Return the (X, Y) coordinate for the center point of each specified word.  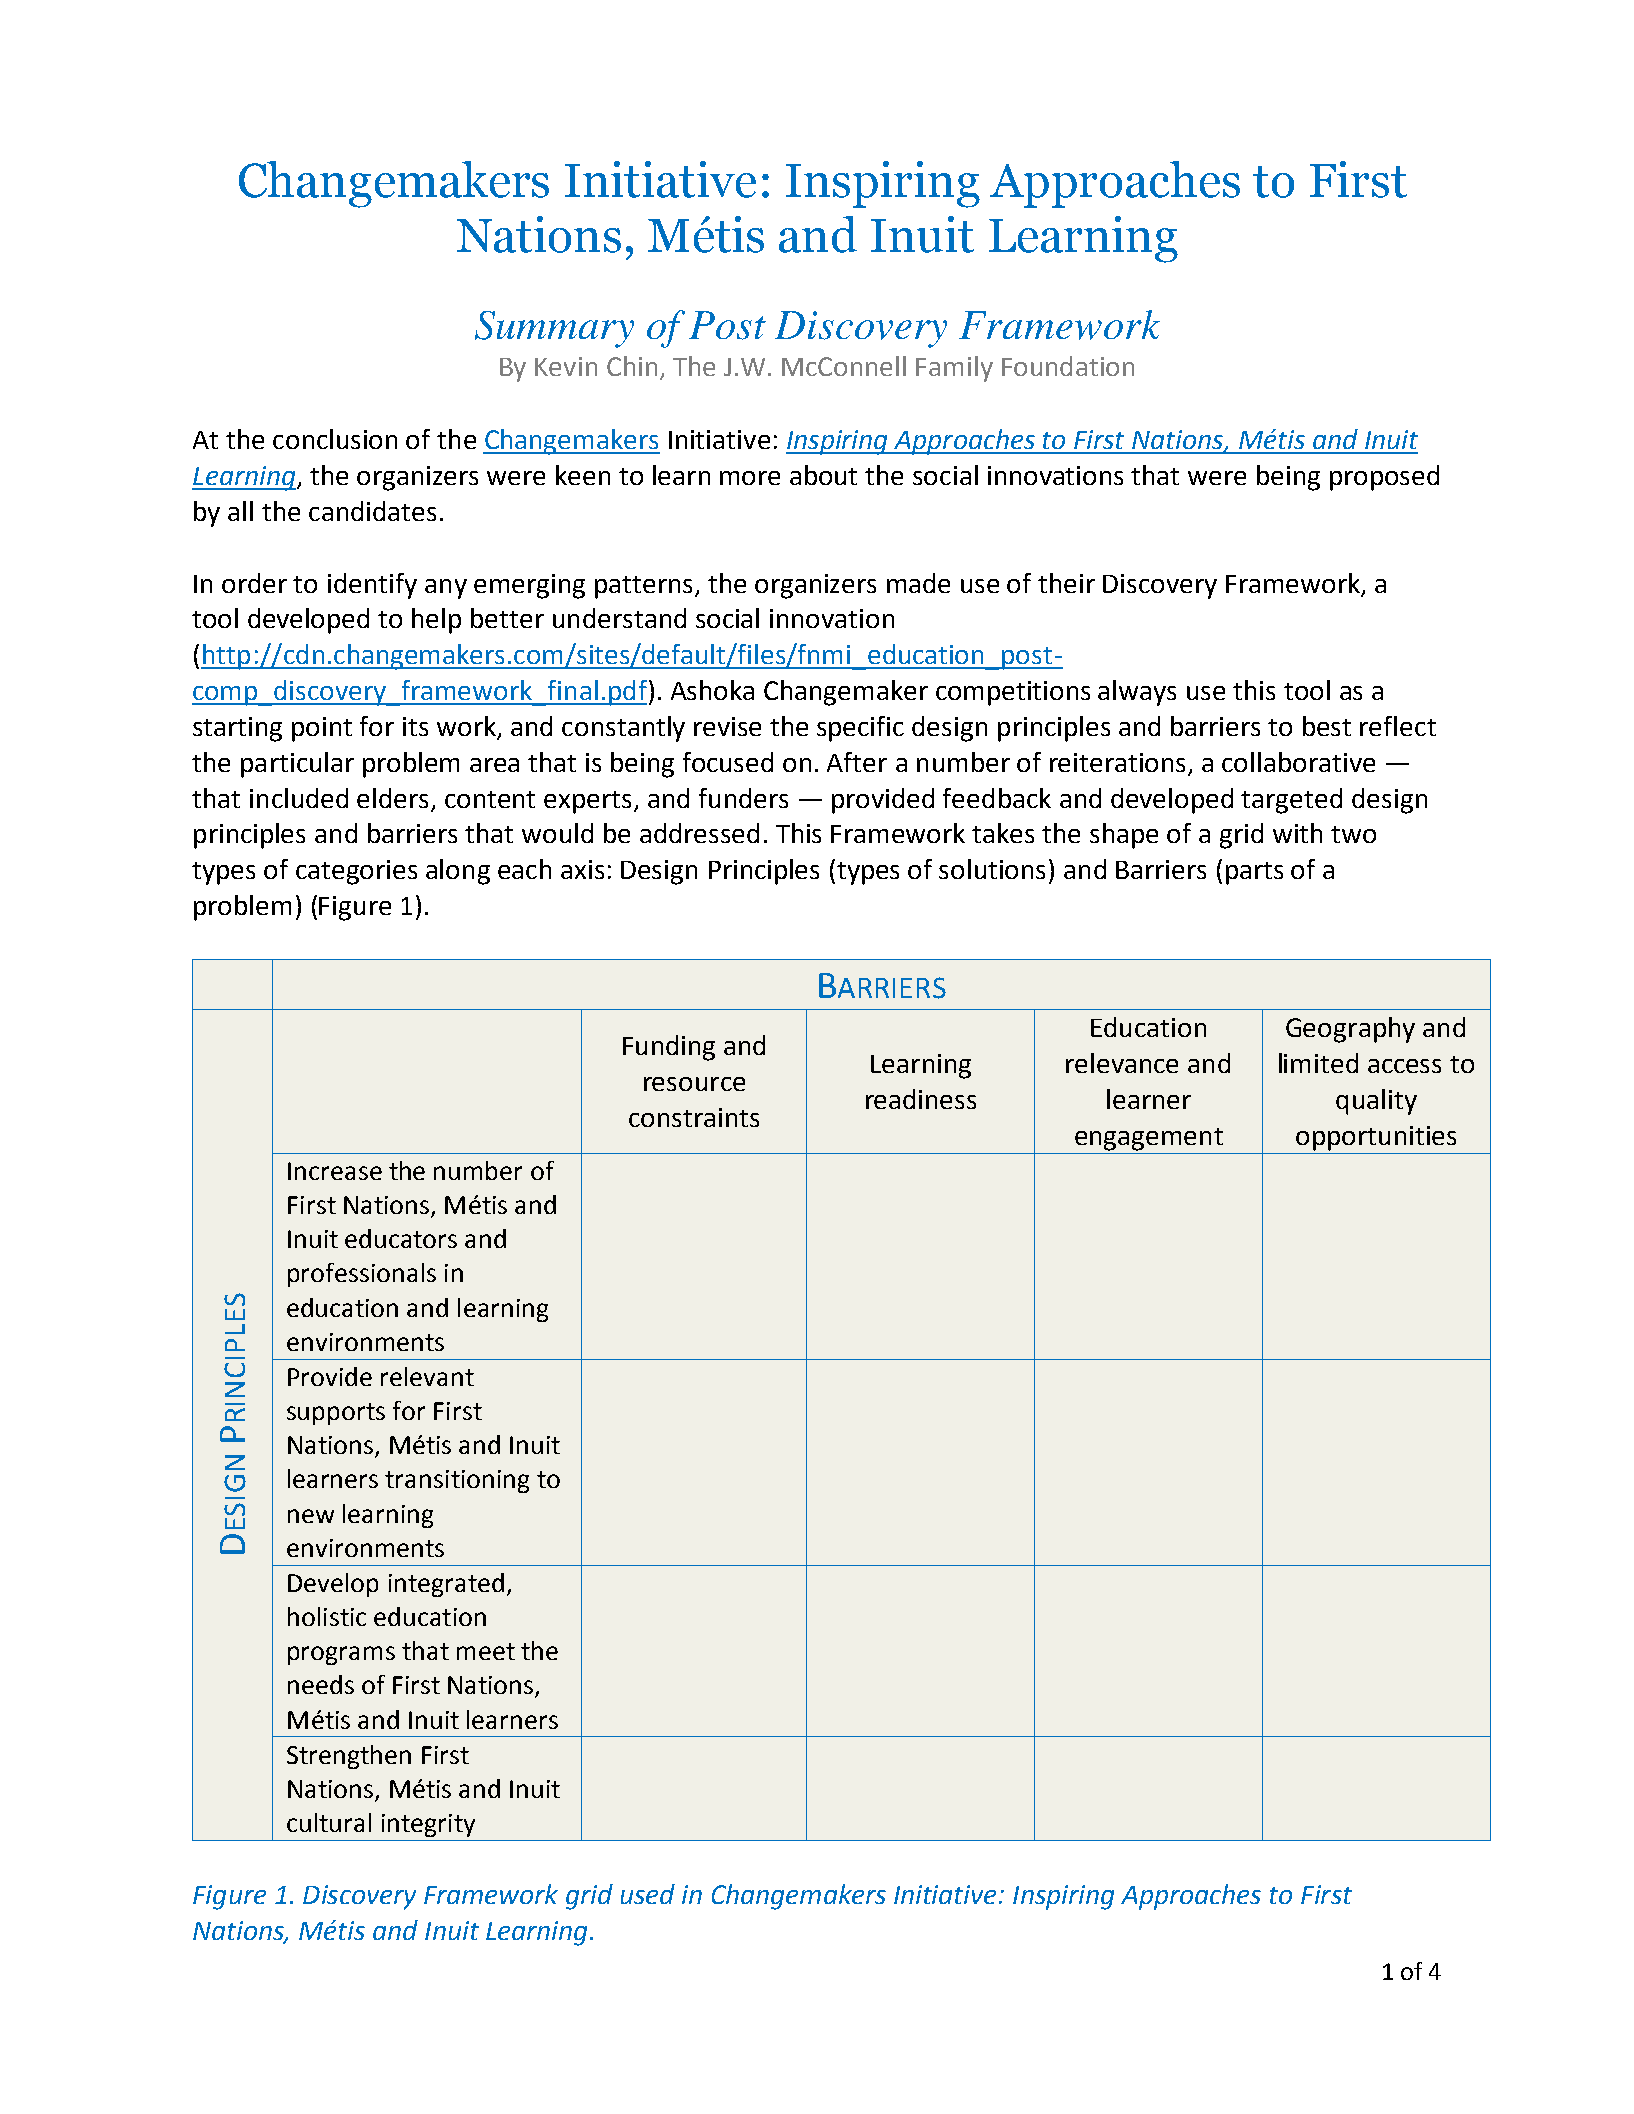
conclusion (335, 439)
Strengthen (349, 1757)
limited (1318, 1063)
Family (954, 369)
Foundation (1068, 366)
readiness (921, 1099)
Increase (335, 1171)
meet (486, 1651)
